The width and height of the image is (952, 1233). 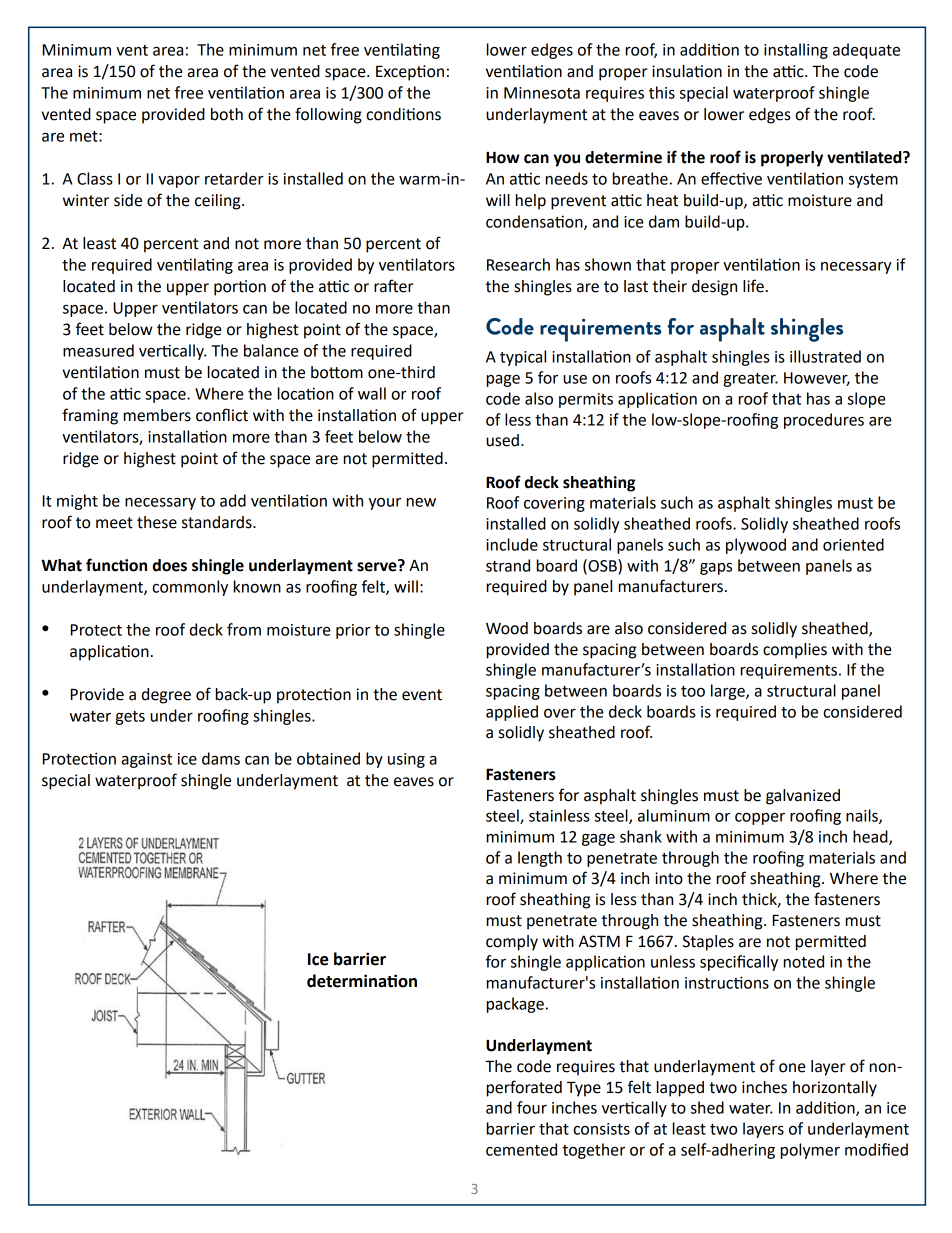 What do you see at coordinates (190, 588) in the image?
I see `commonly` at bounding box center [190, 588].
